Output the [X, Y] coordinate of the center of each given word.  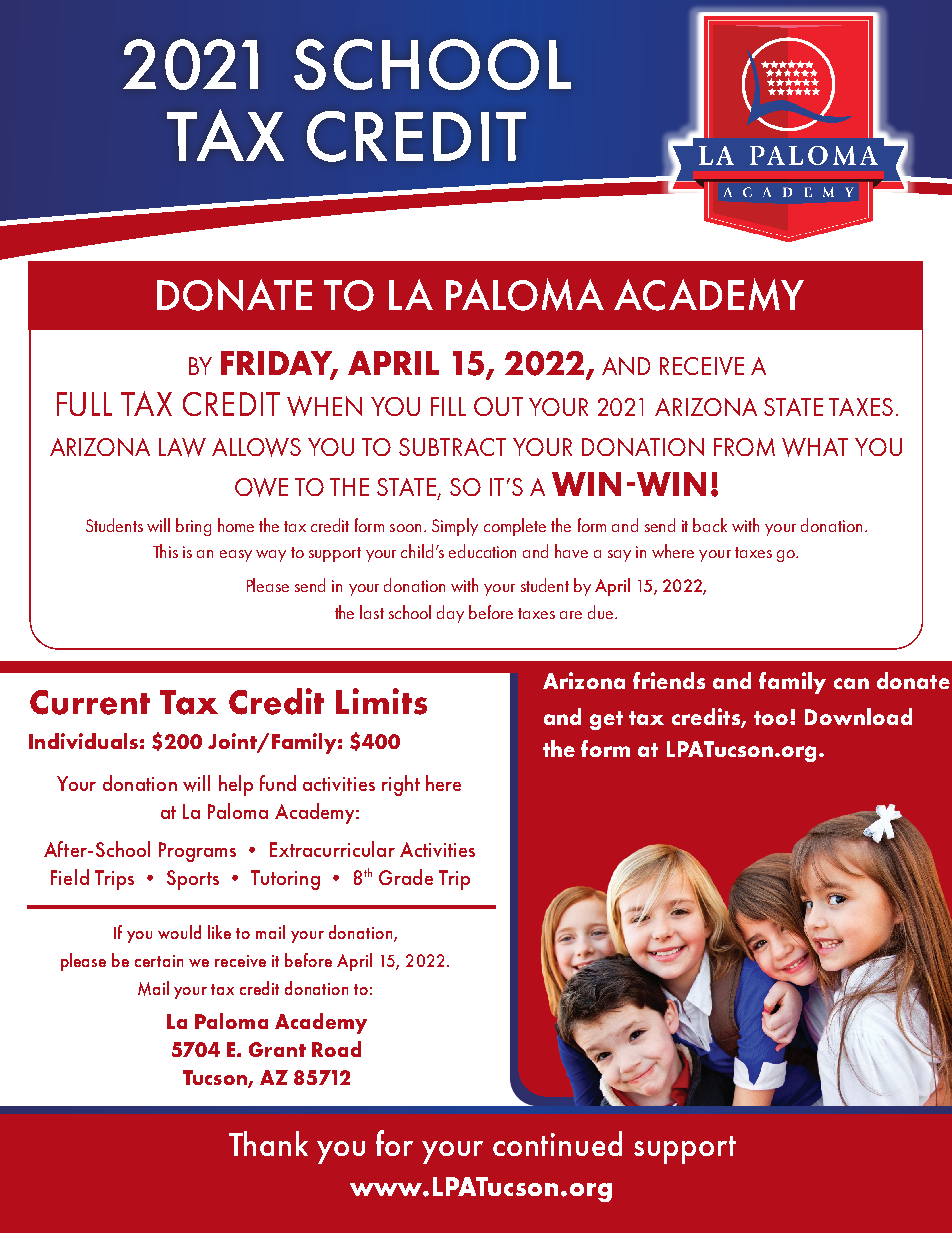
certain [159, 961]
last [372, 612]
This [165, 551]
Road [336, 1049]
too [772, 718]
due [600, 612]
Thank [268, 1143]
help [236, 785]
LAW [182, 447]
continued [557, 1143]
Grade [406, 877]
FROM [744, 447]
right [401, 785]
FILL [448, 406]
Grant [277, 1049]
